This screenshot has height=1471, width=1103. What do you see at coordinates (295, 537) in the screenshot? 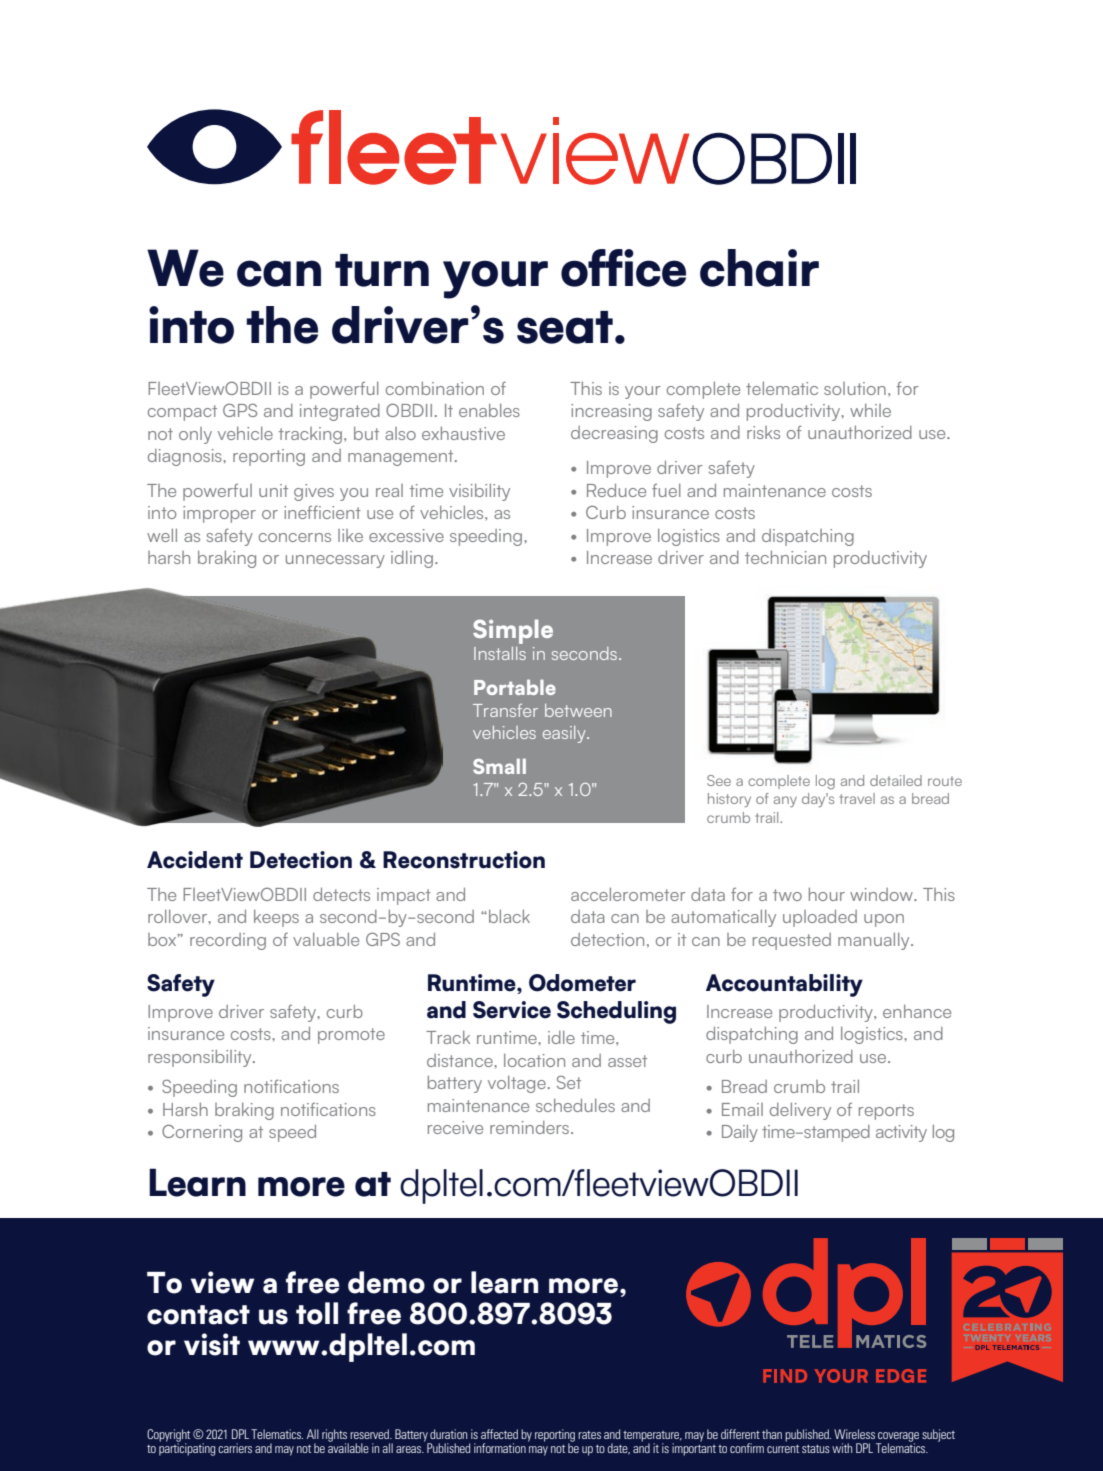
I see `concerns` at bounding box center [295, 537].
